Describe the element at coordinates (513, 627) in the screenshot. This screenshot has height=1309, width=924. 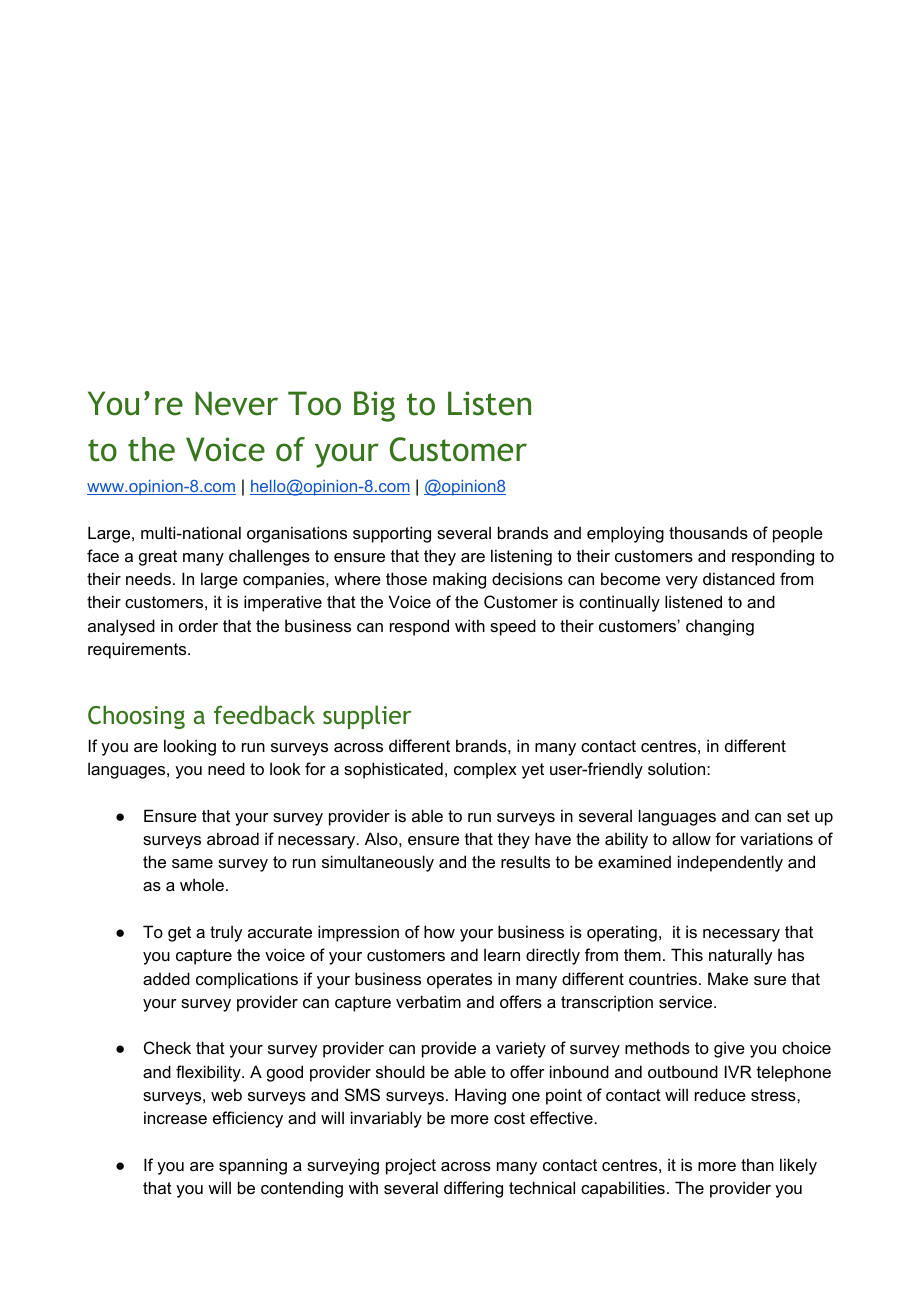
I see `speed` at that location.
